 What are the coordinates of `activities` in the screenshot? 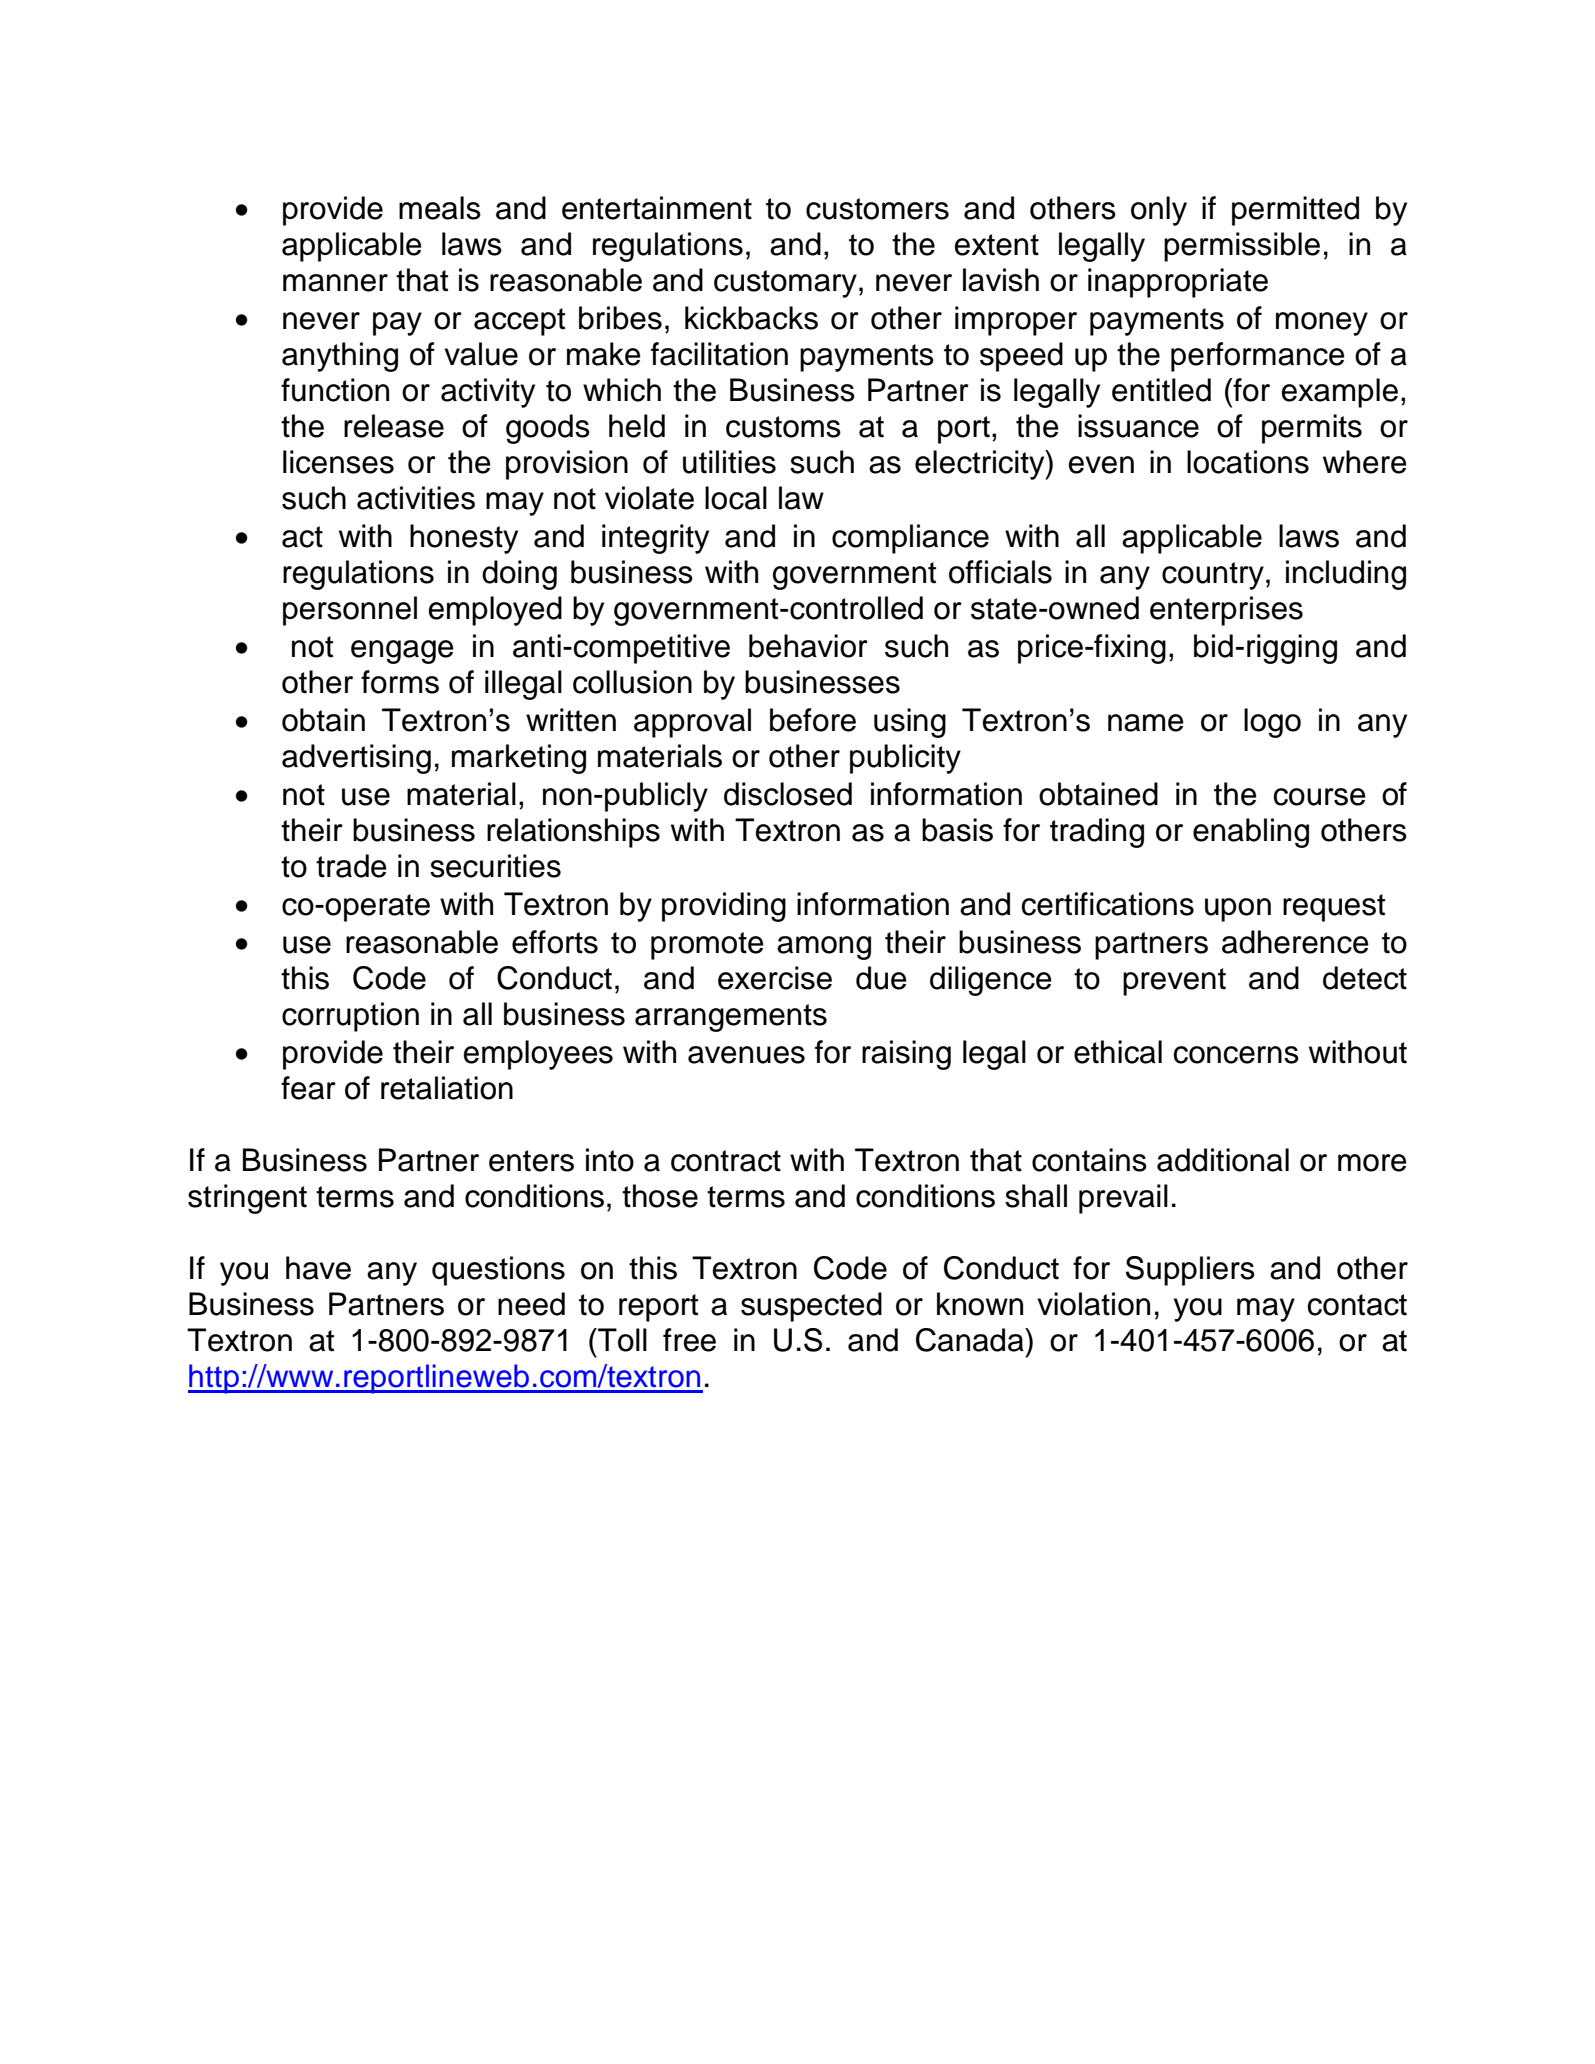 It's located at (416, 498).
